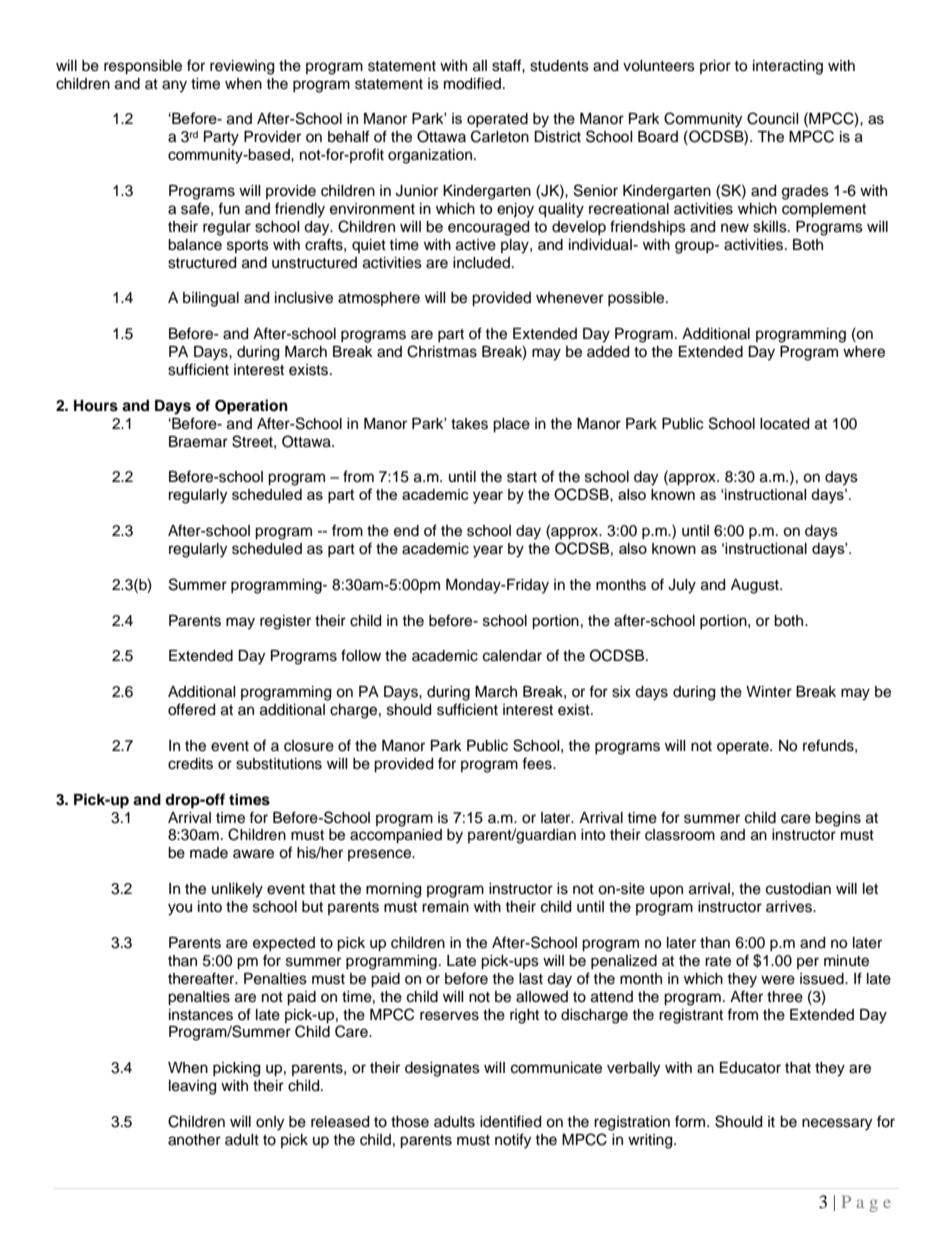 The height and width of the page is (1233, 952). Describe the element at coordinates (469, 424) in the page. I see `takes` at that location.
